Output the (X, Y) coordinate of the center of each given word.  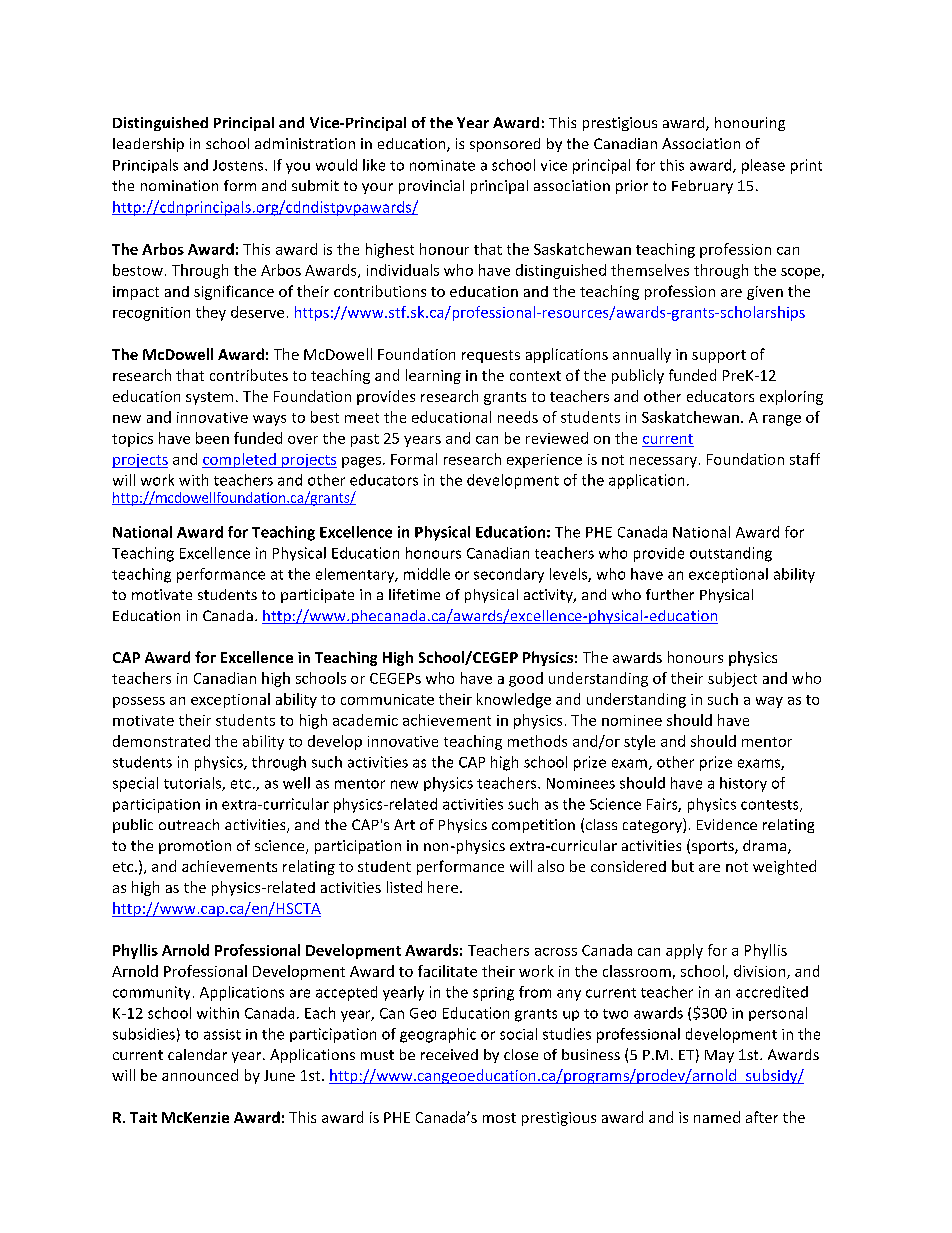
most (499, 1118)
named (717, 1117)
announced (200, 1075)
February (702, 187)
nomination (179, 185)
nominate (442, 165)
